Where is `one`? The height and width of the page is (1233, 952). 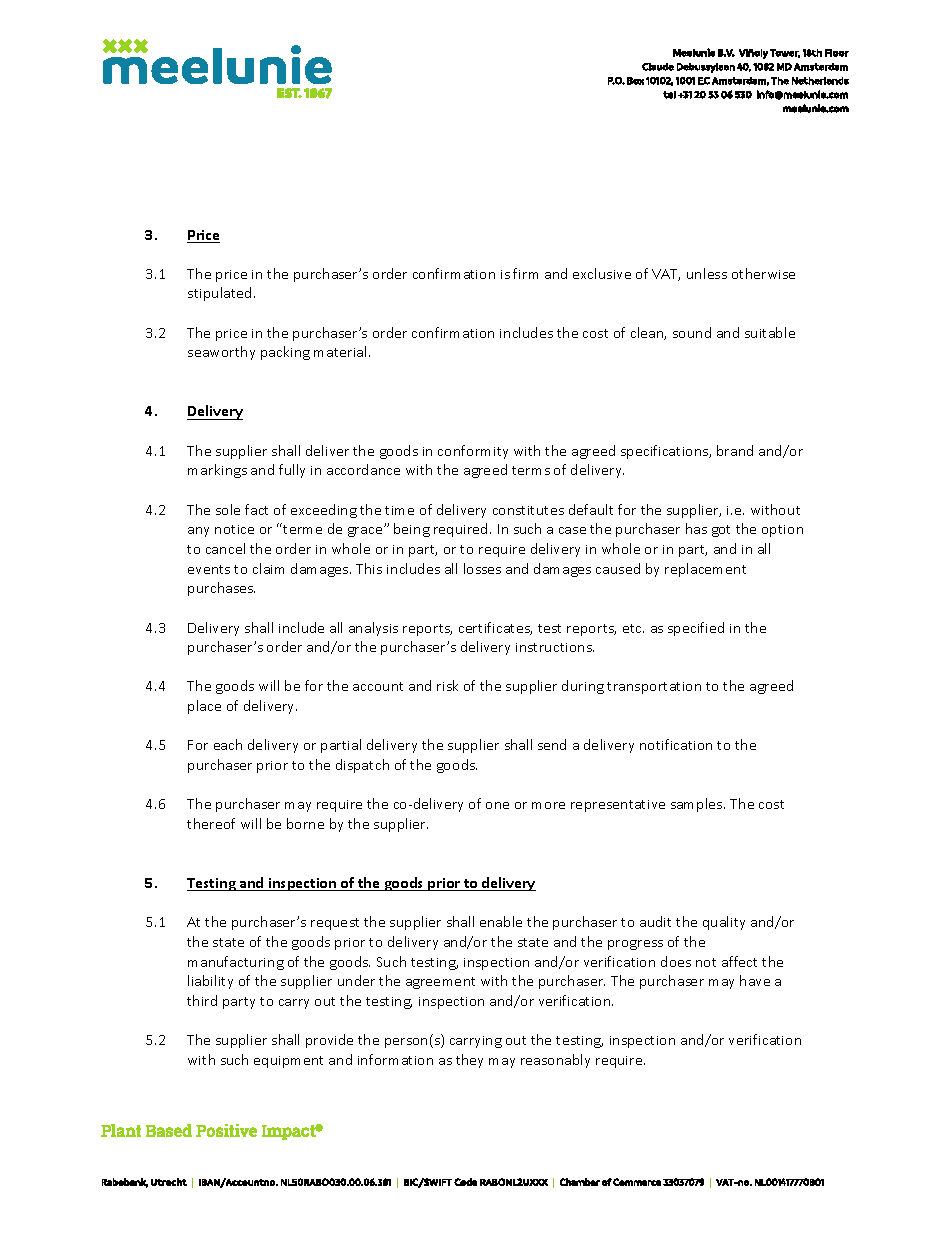
one is located at coordinates (497, 805).
